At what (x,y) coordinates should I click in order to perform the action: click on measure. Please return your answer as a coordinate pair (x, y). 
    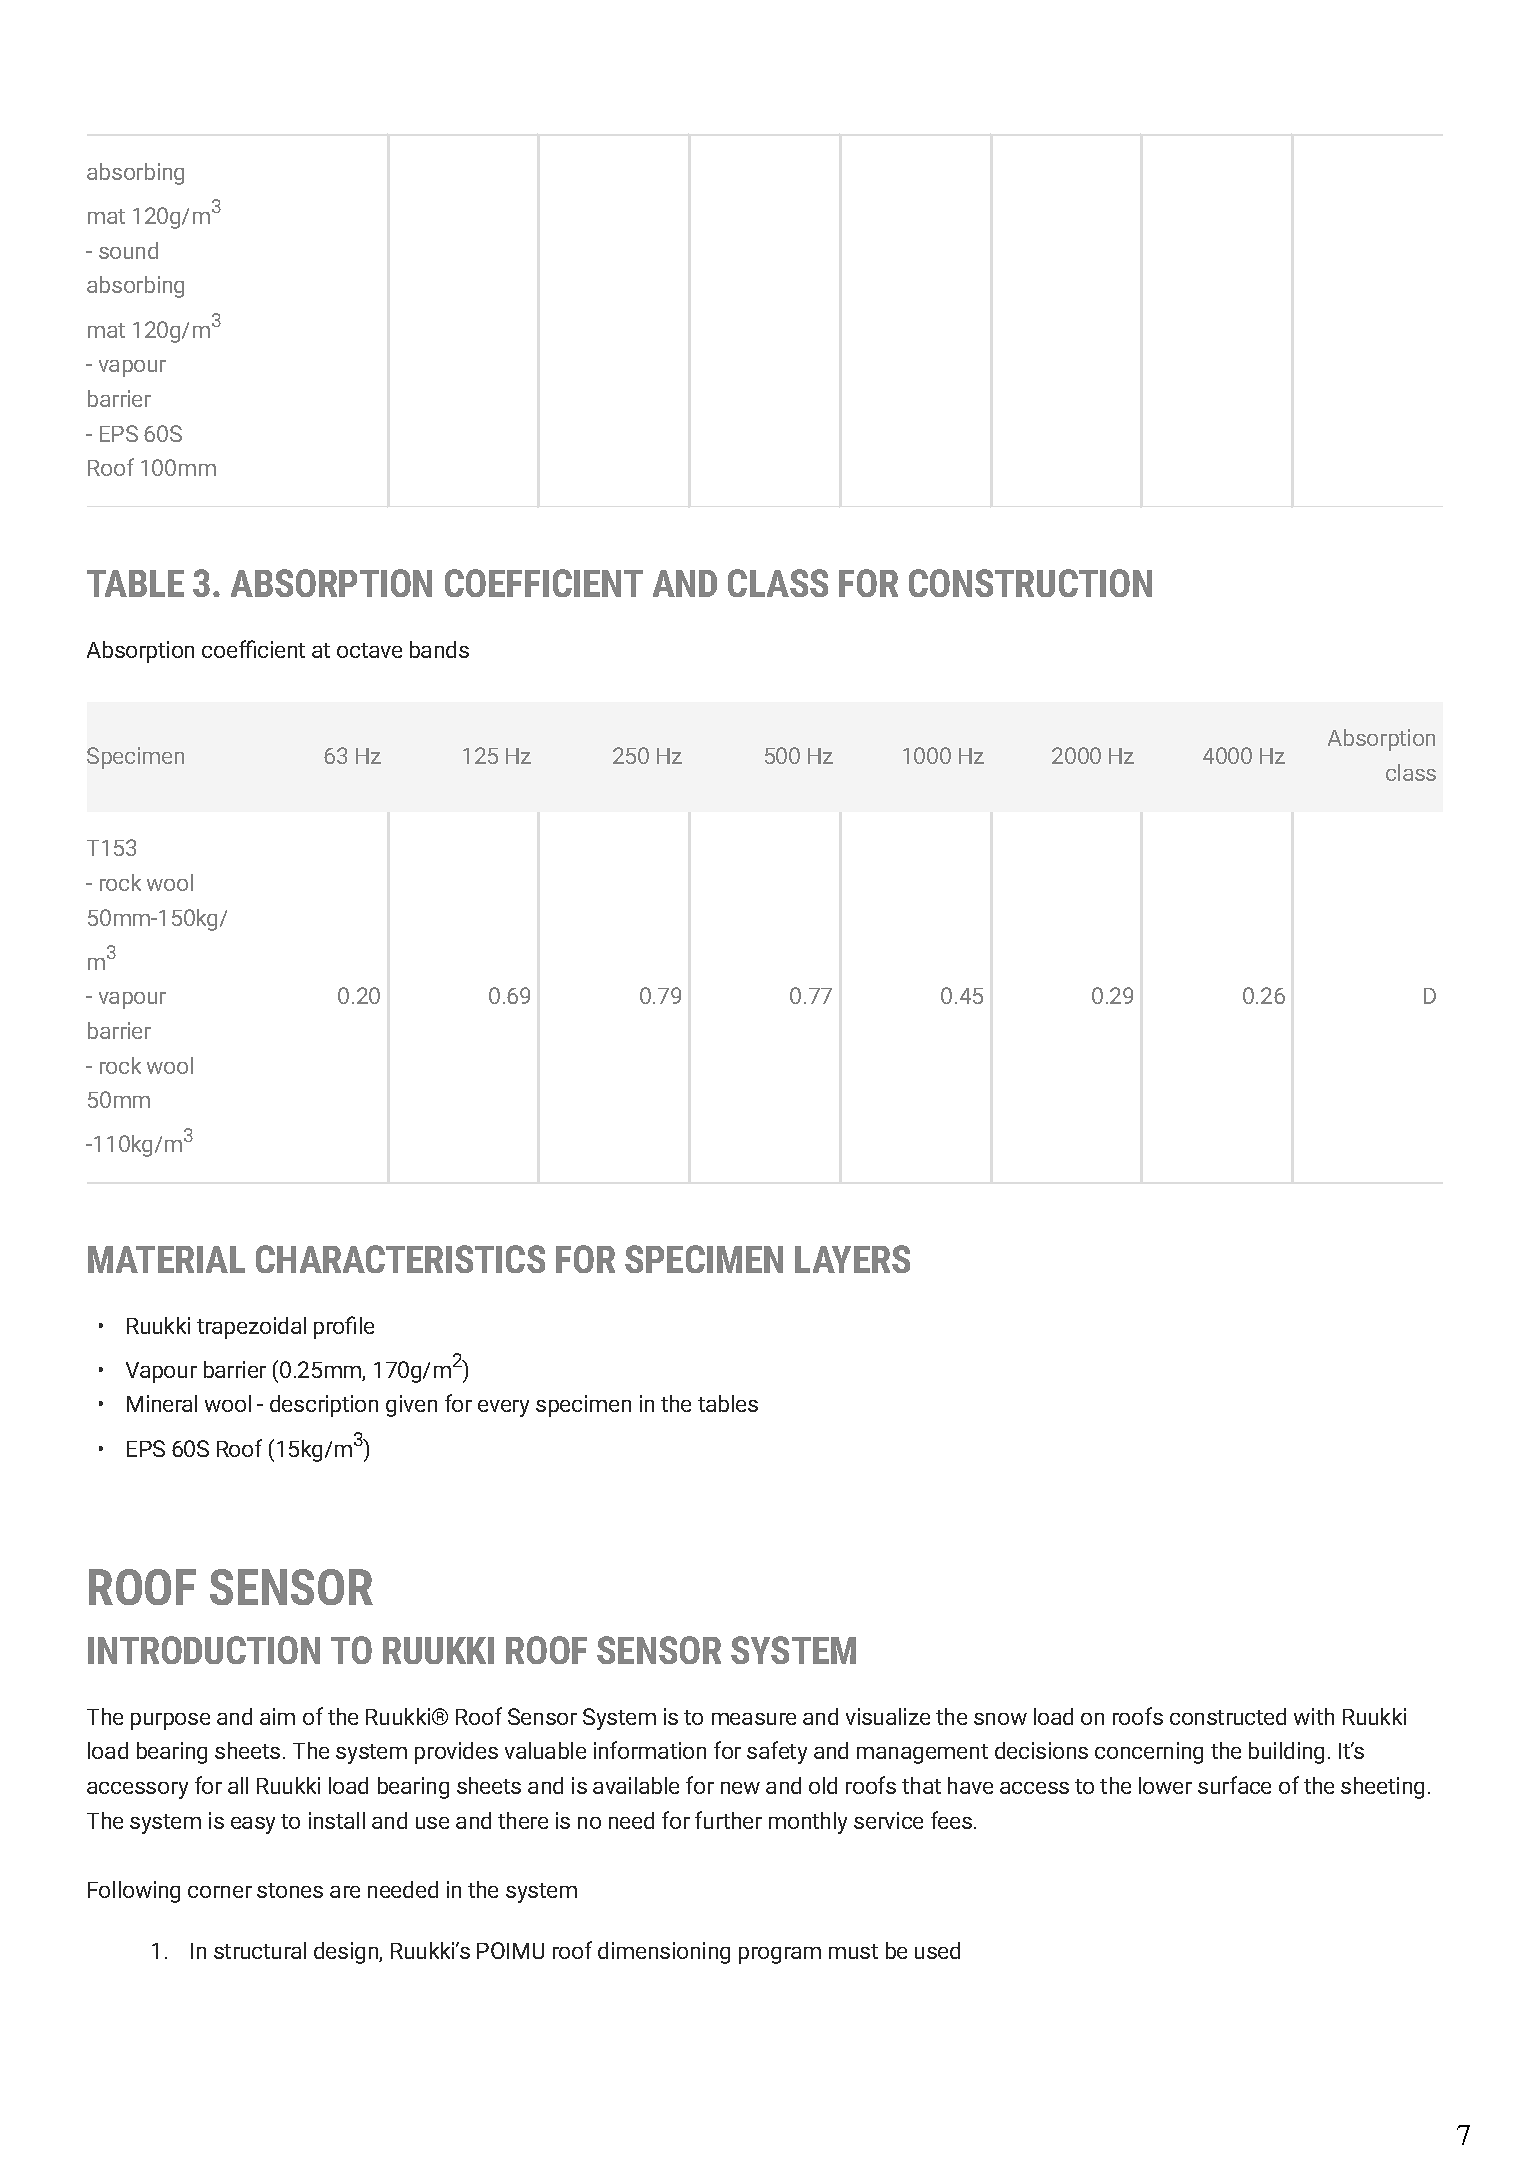
    Looking at the image, I should click on (754, 1719).
